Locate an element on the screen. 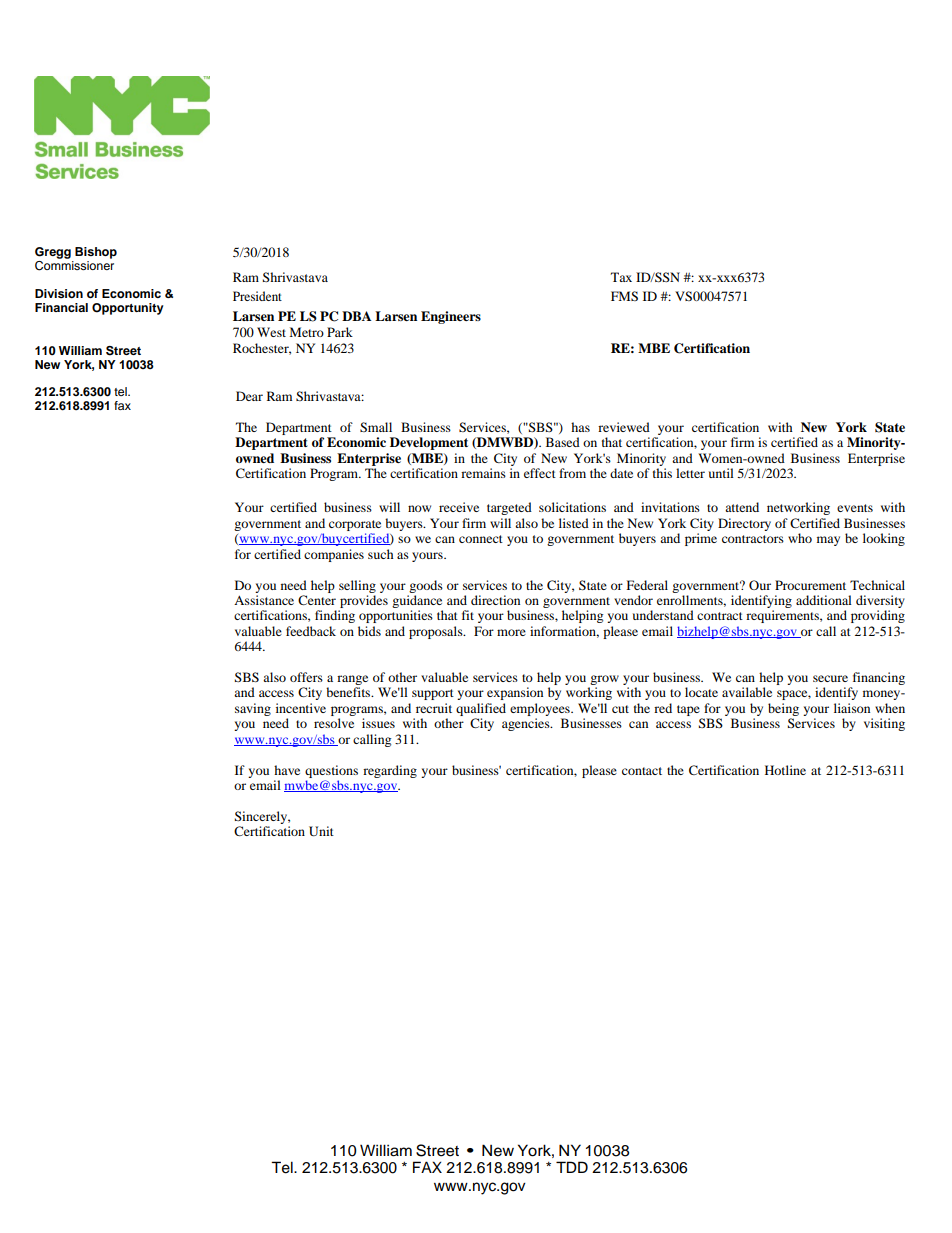 The image size is (952, 1233). Engineers is located at coordinates (451, 317).
